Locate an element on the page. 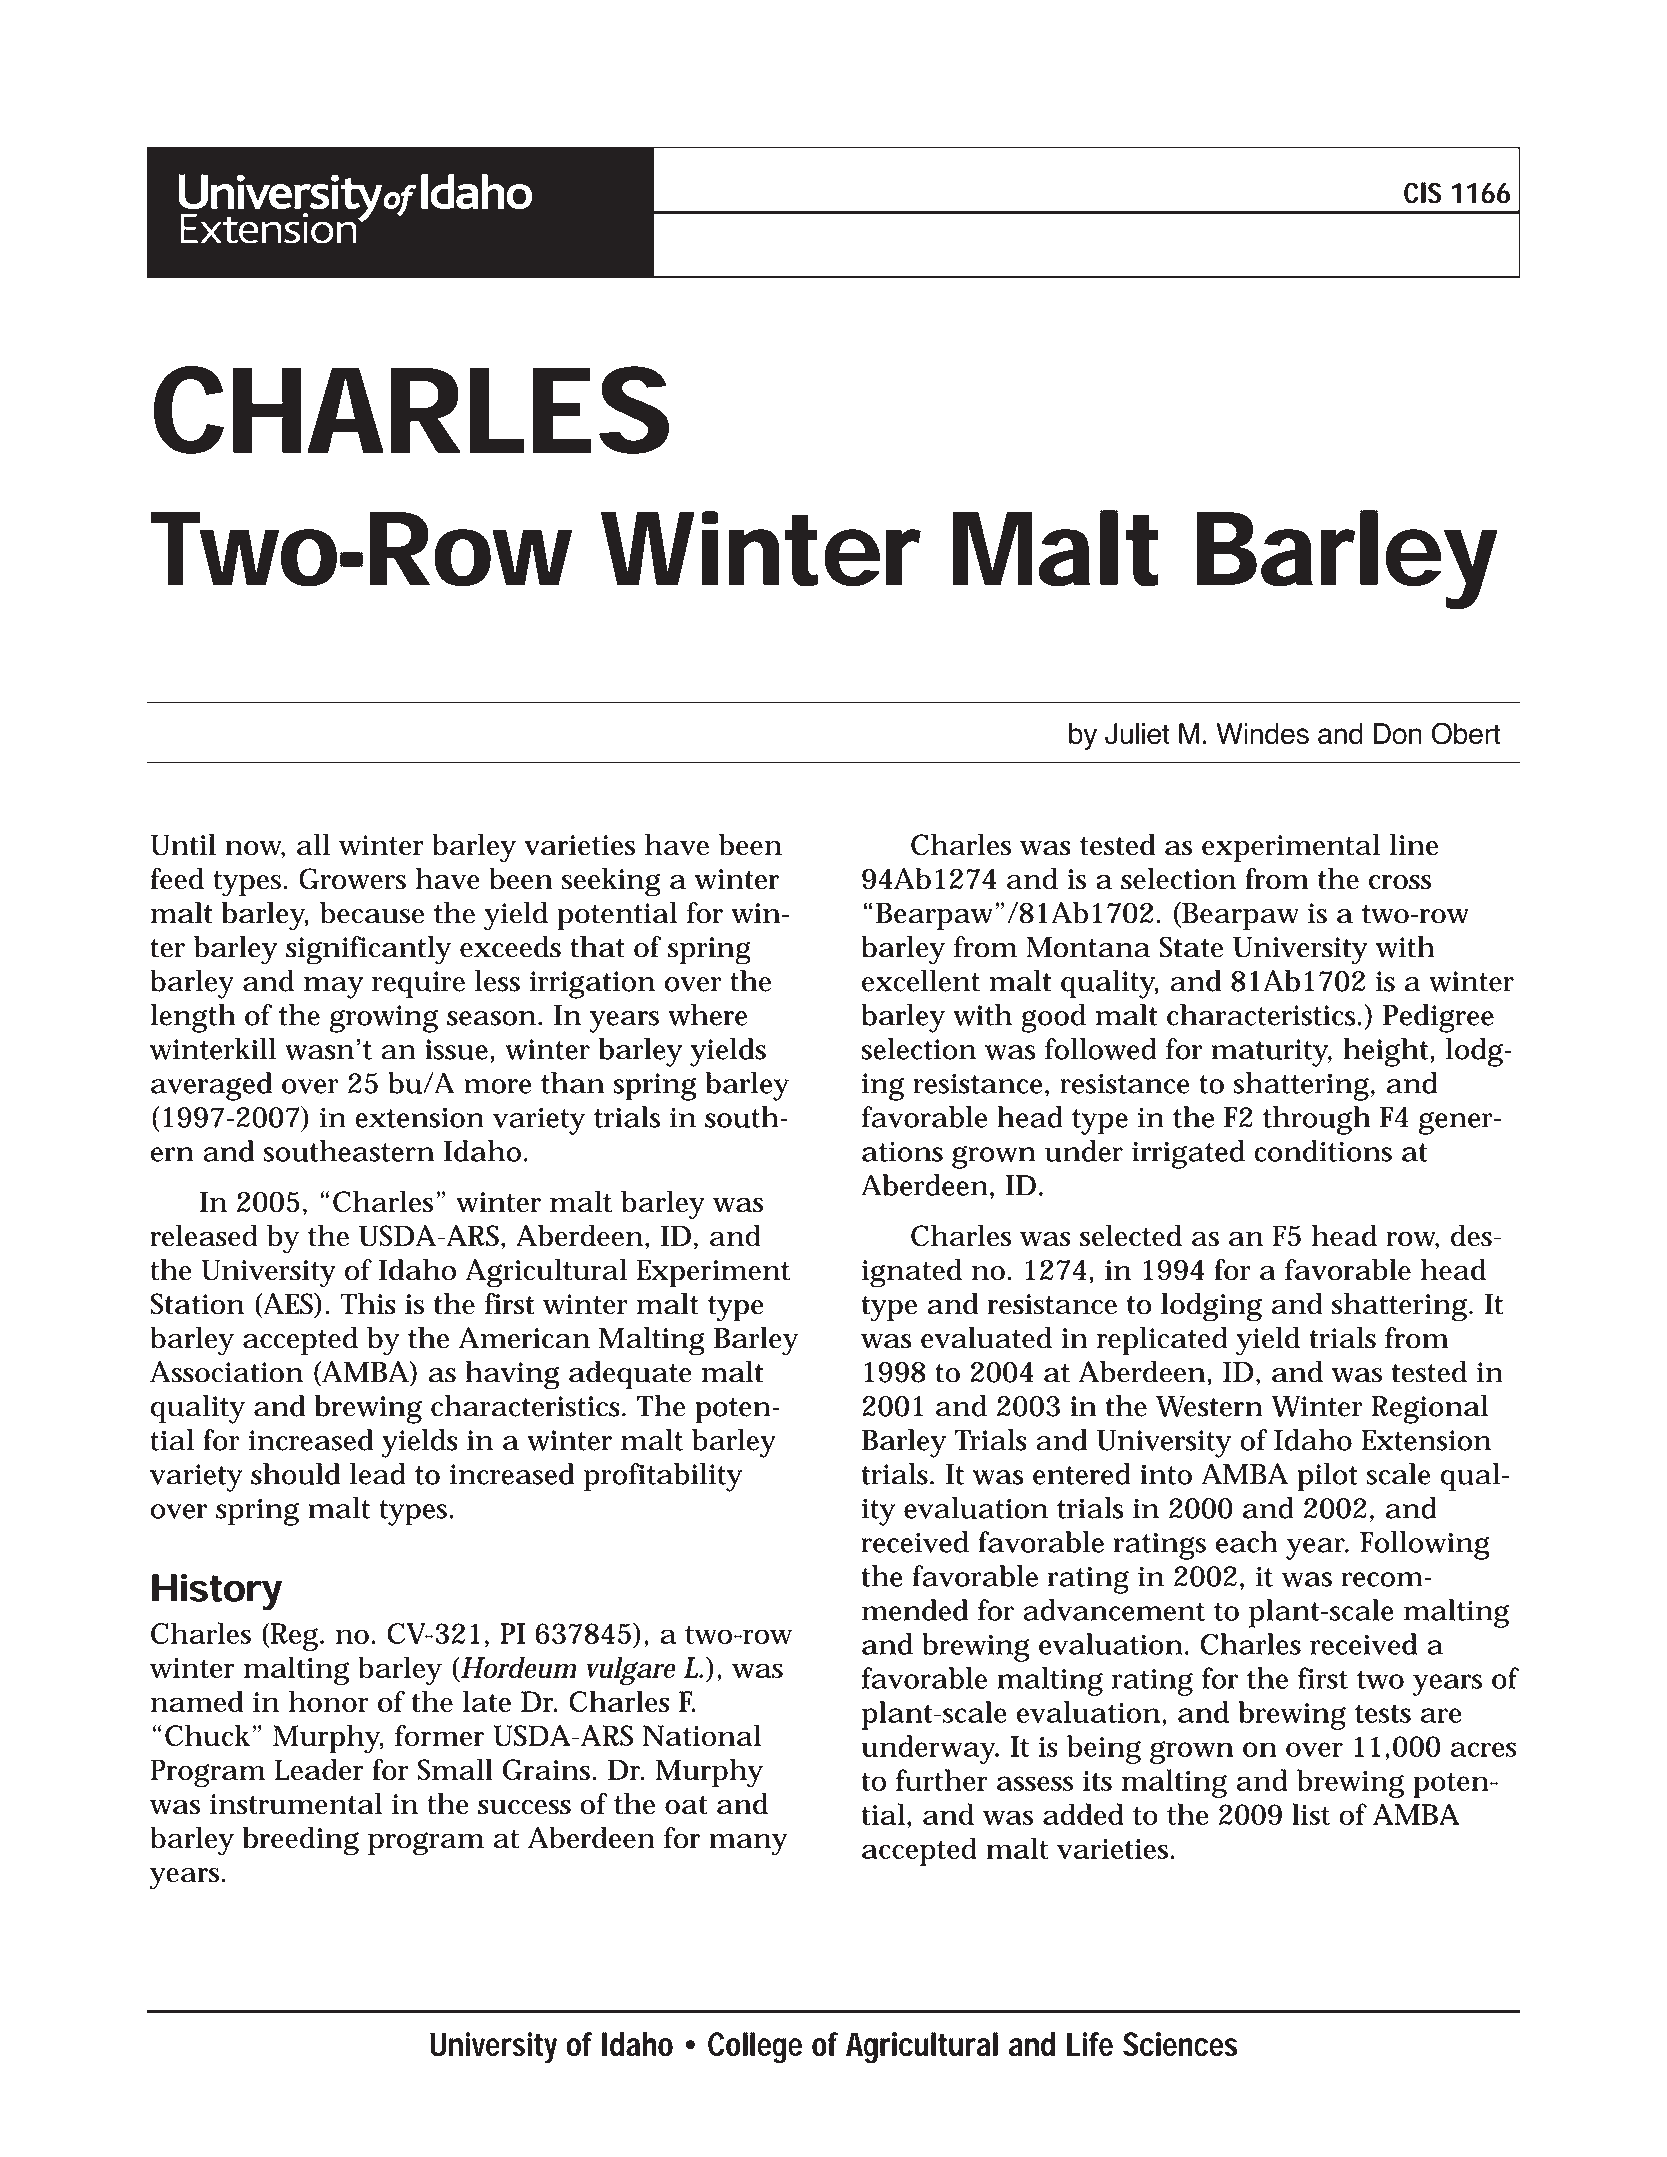 The height and width of the image is (2157, 1667). excellent is located at coordinates (921, 981).
